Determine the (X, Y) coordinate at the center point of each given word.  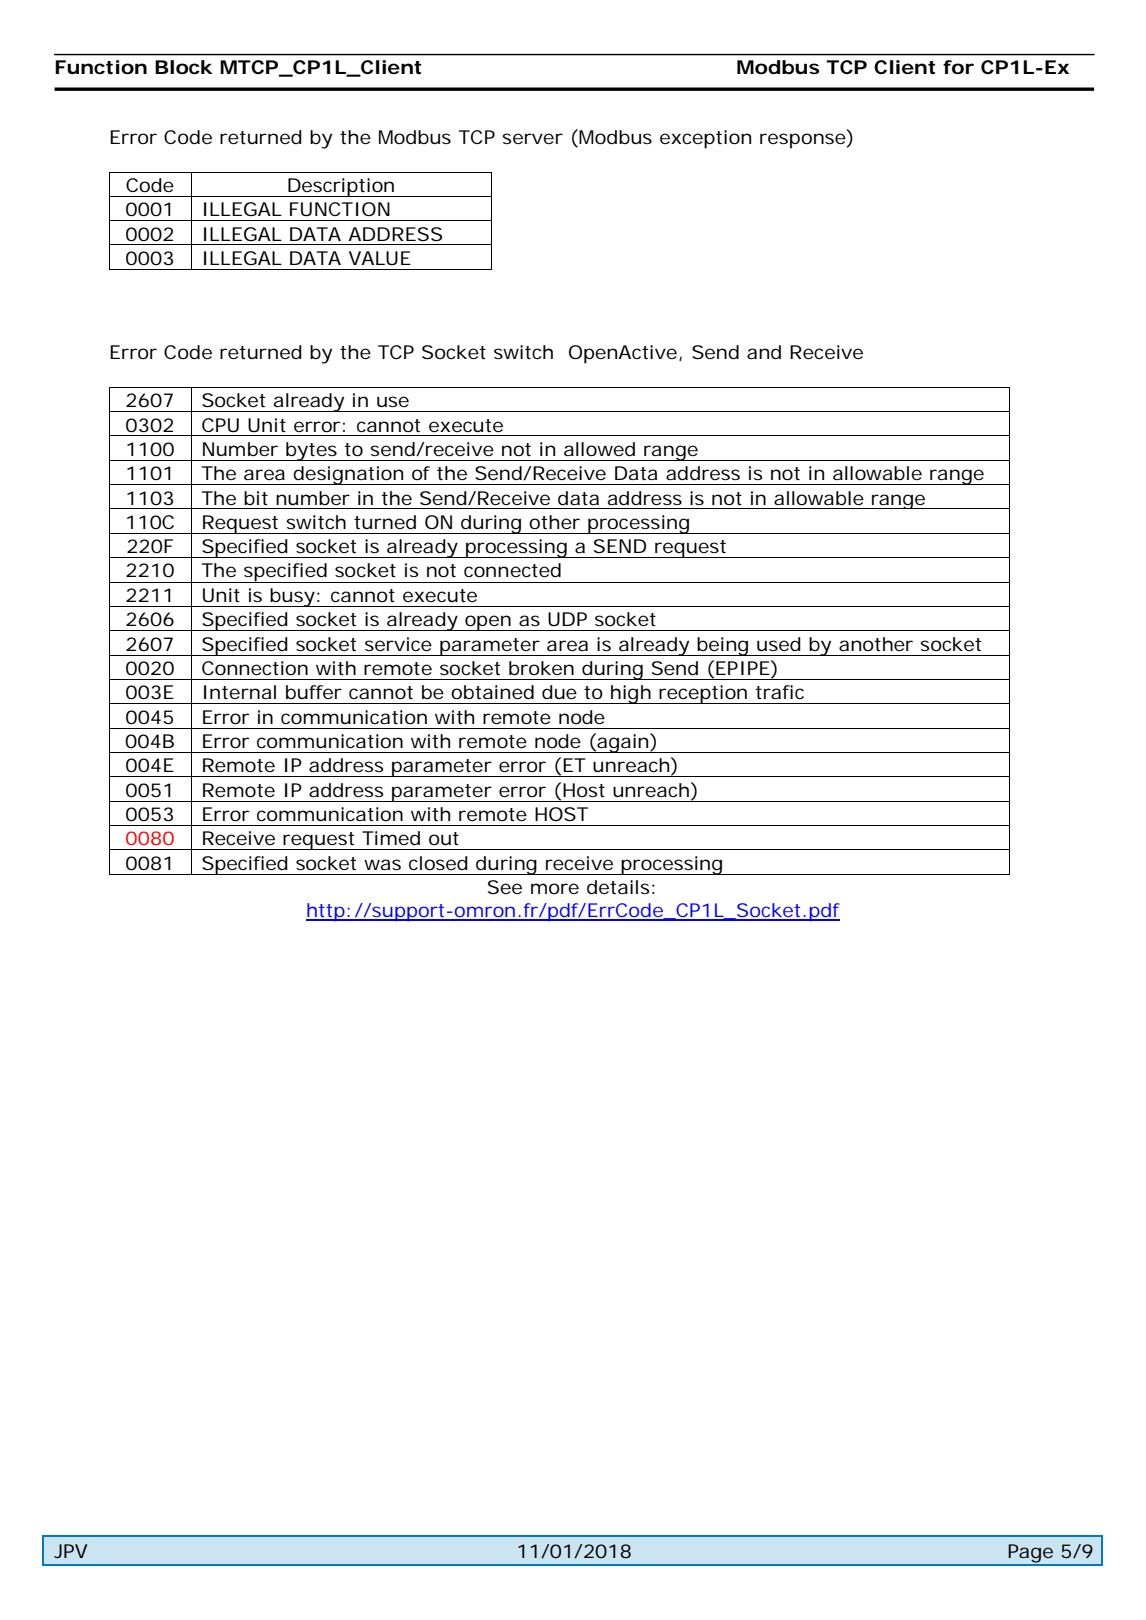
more (555, 888)
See (505, 887)
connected (512, 570)
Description (343, 187)
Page (1033, 1554)
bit (256, 498)
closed (438, 863)
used (779, 644)
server (532, 138)
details (621, 887)
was (382, 864)
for (958, 67)
